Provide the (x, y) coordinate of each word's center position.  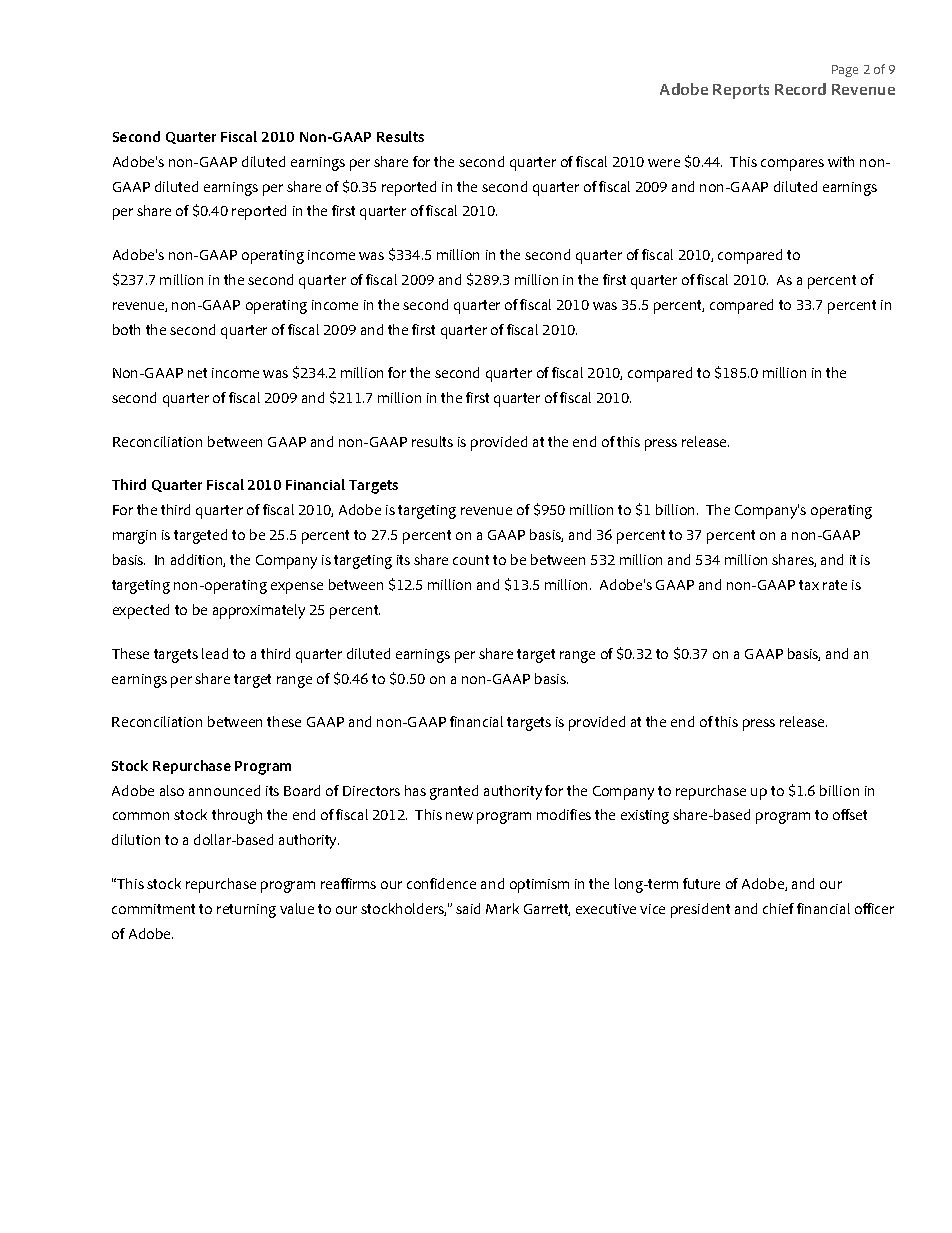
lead (215, 653)
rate (835, 585)
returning (246, 911)
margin (134, 537)
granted (454, 792)
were (664, 163)
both (126, 329)
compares (792, 165)
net (197, 373)
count (471, 560)
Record (800, 89)
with (841, 161)
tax (809, 585)
